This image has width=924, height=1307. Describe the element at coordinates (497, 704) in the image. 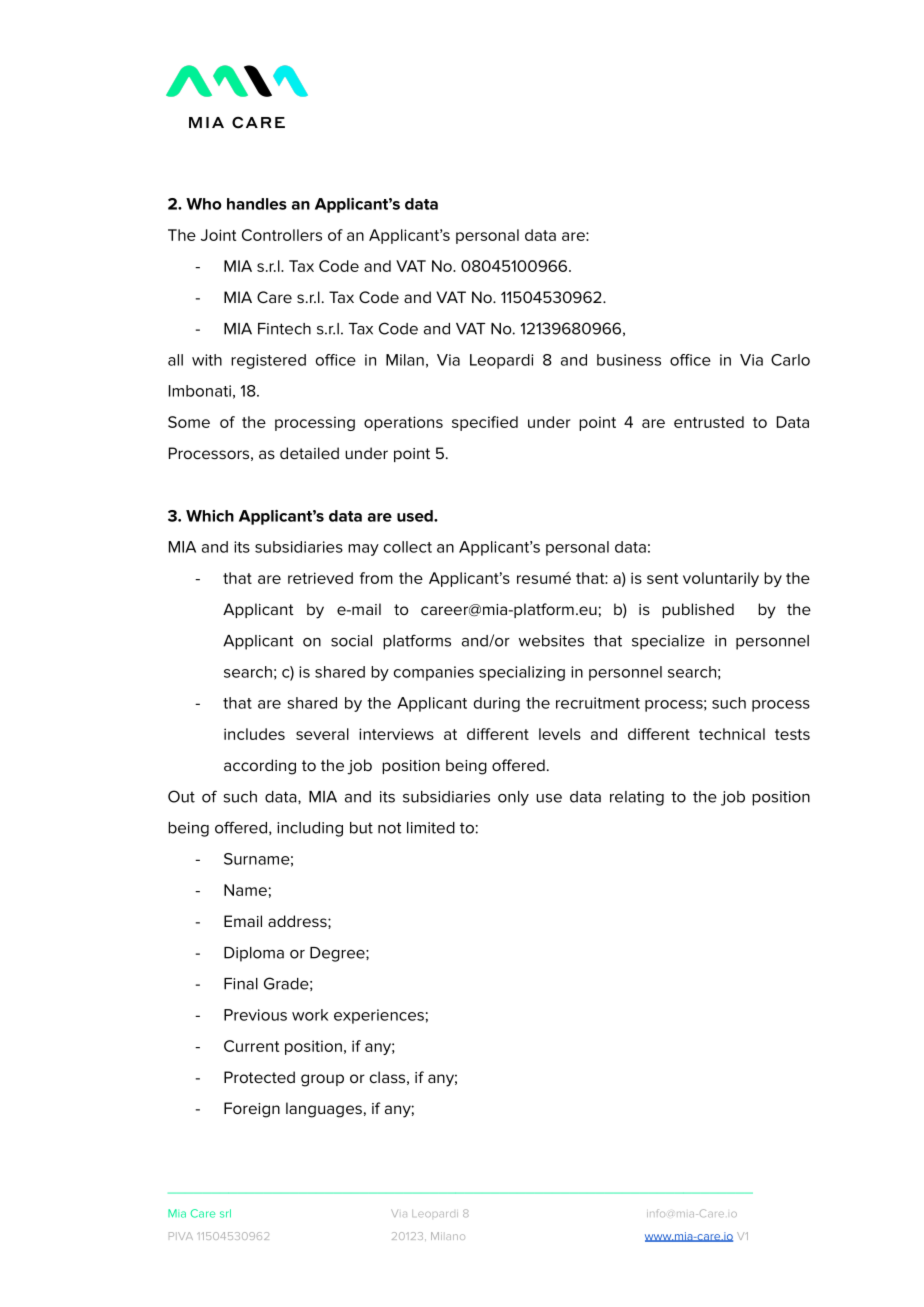

I see `during` at that location.
